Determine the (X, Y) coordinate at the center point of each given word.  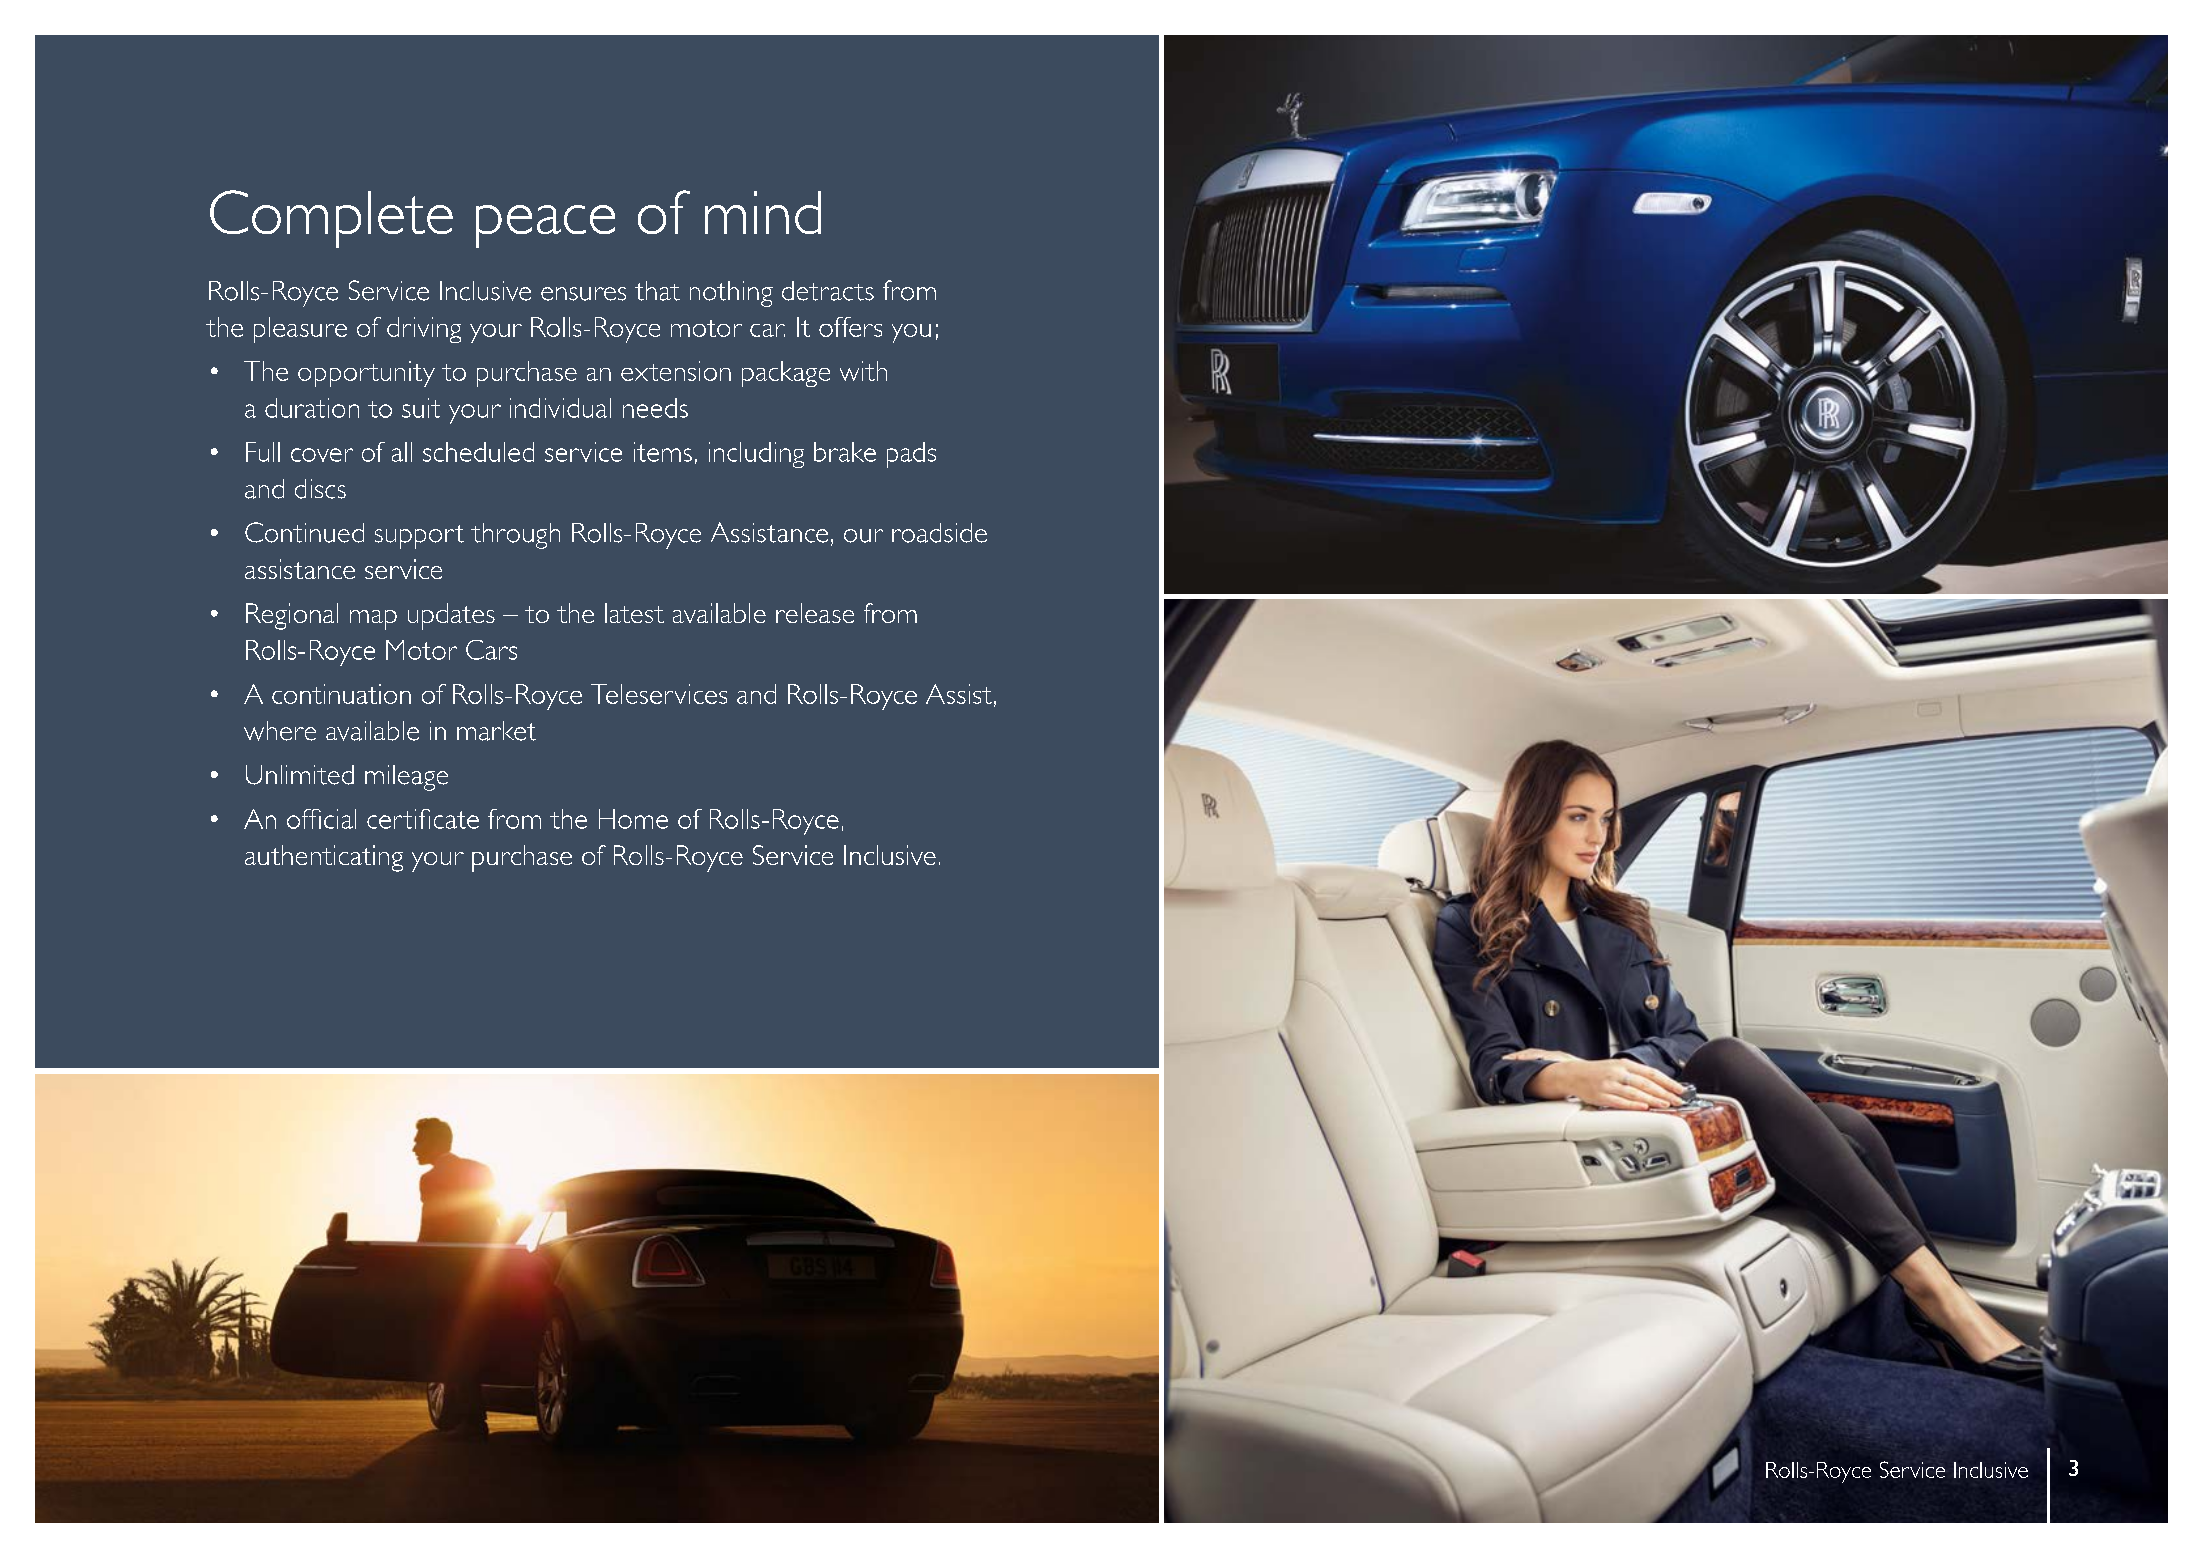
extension (676, 371)
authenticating (324, 858)
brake (845, 452)
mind (763, 212)
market (496, 731)
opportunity (366, 374)
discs (320, 489)
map (373, 620)
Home (633, 819)
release (815, 613)
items (663, 452)
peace (545, 226)
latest (634, 613)
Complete (331, 219)
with (863, 371)
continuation (341, 694)
